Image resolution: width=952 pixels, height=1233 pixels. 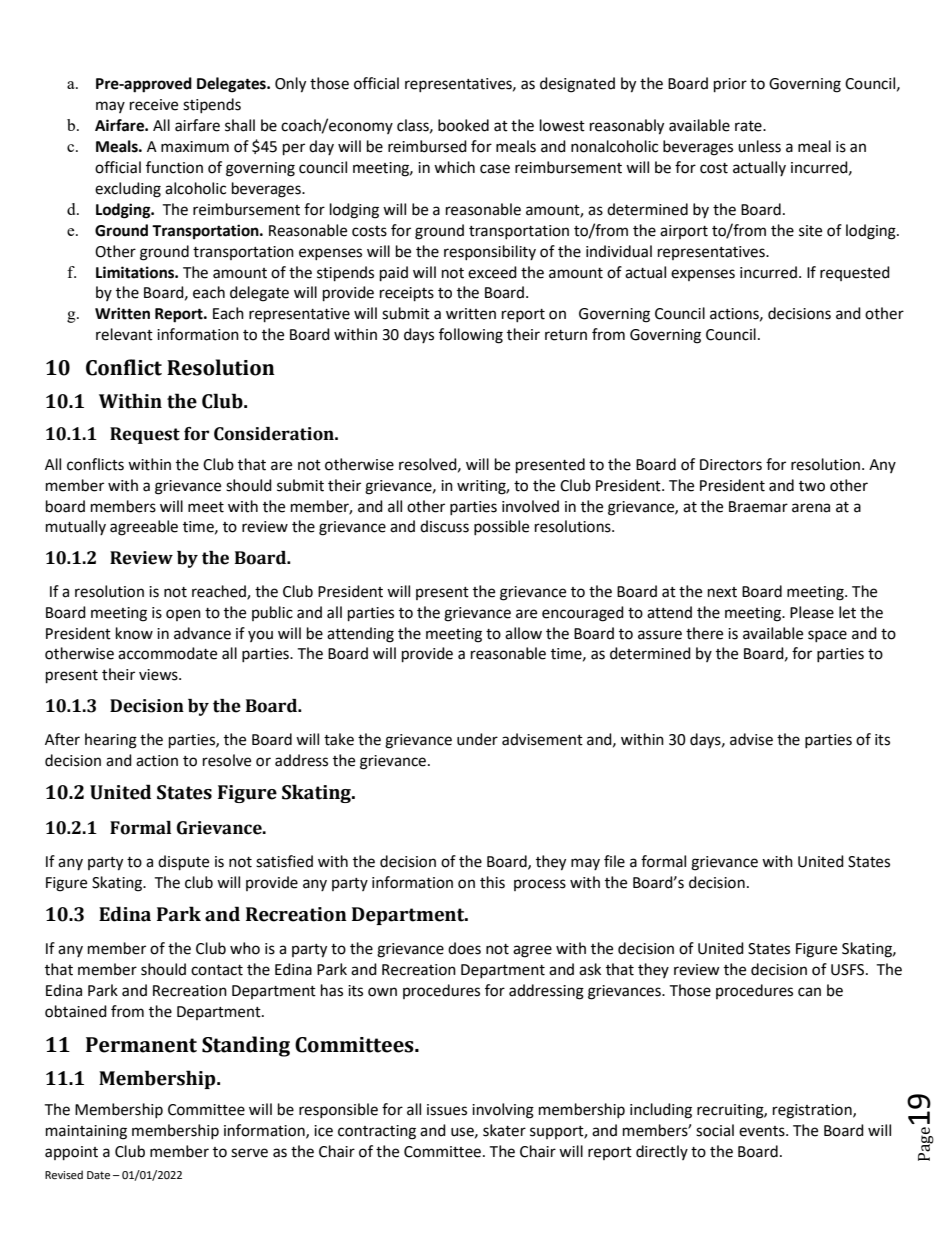 I want to click on maintaining, so click(x=86, y=1132).
